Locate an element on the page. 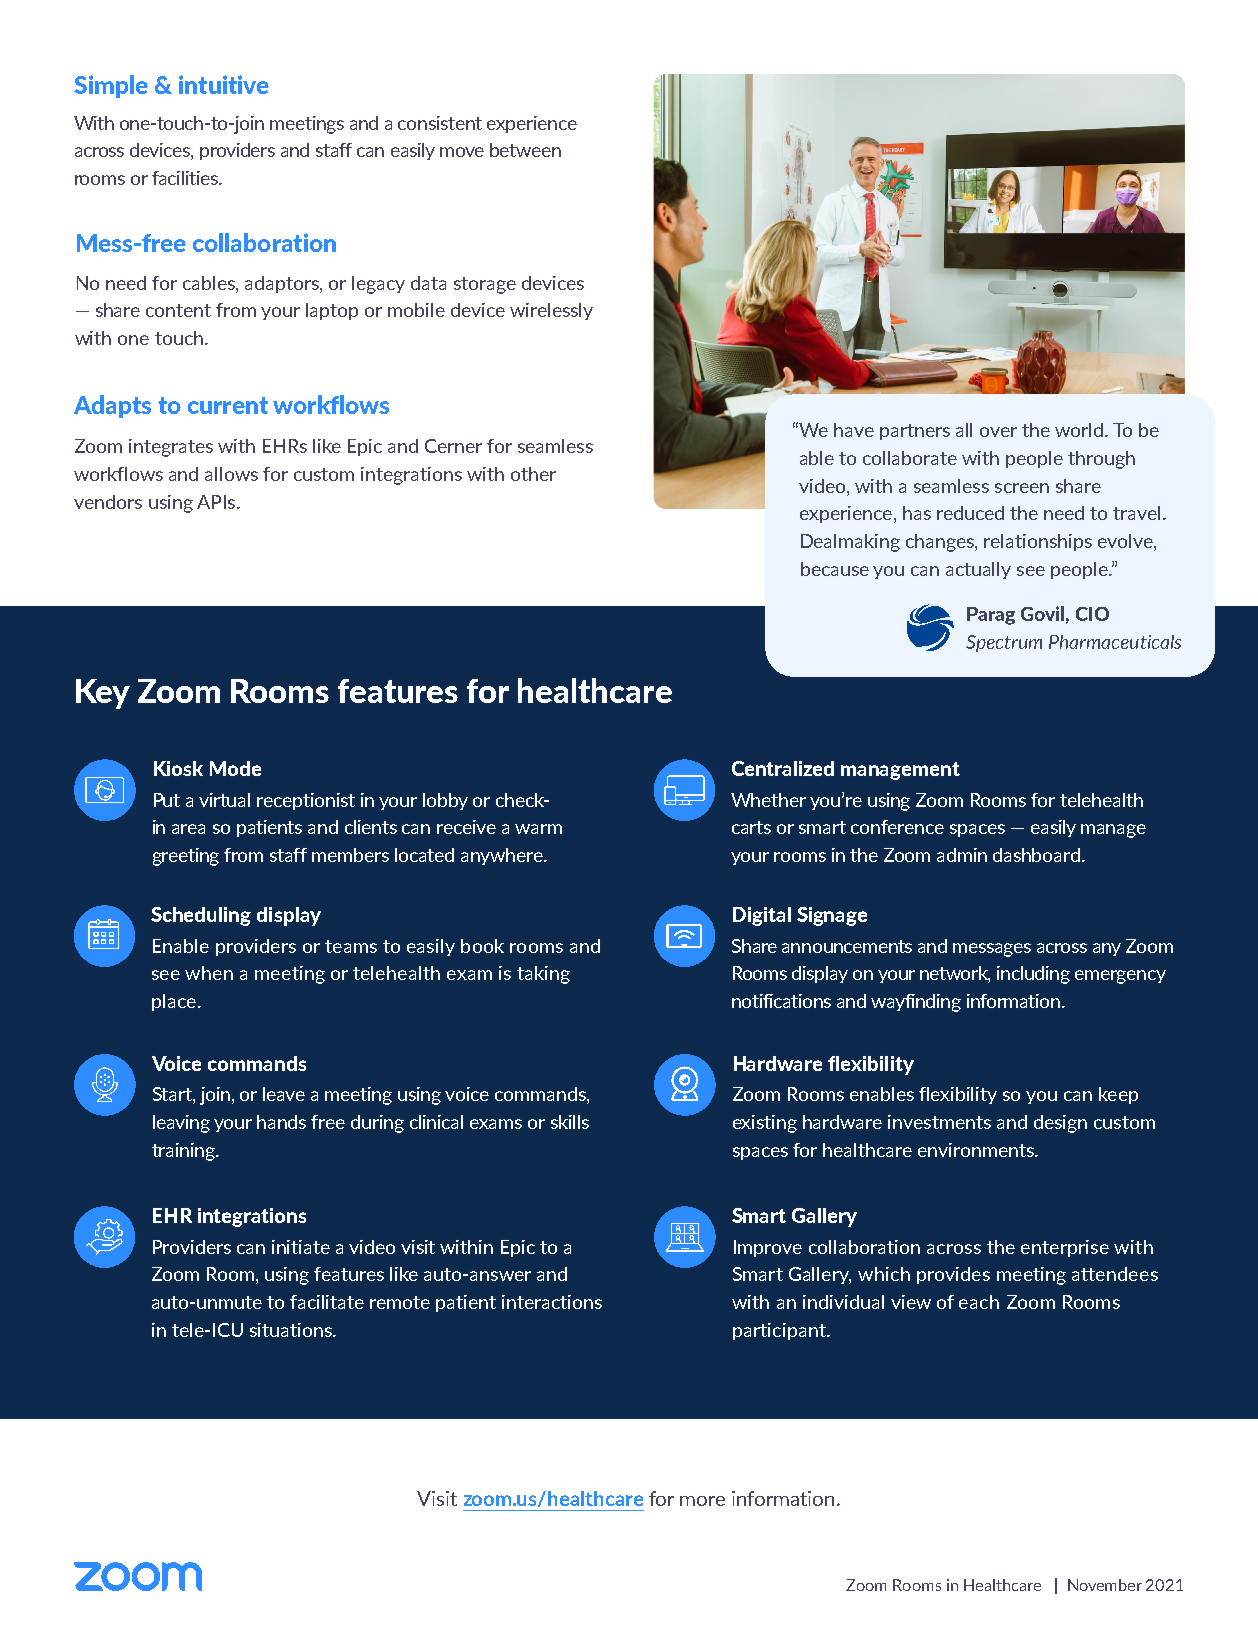 This page has height=1628, width=1258. over is located at coordinates (998, 432).
